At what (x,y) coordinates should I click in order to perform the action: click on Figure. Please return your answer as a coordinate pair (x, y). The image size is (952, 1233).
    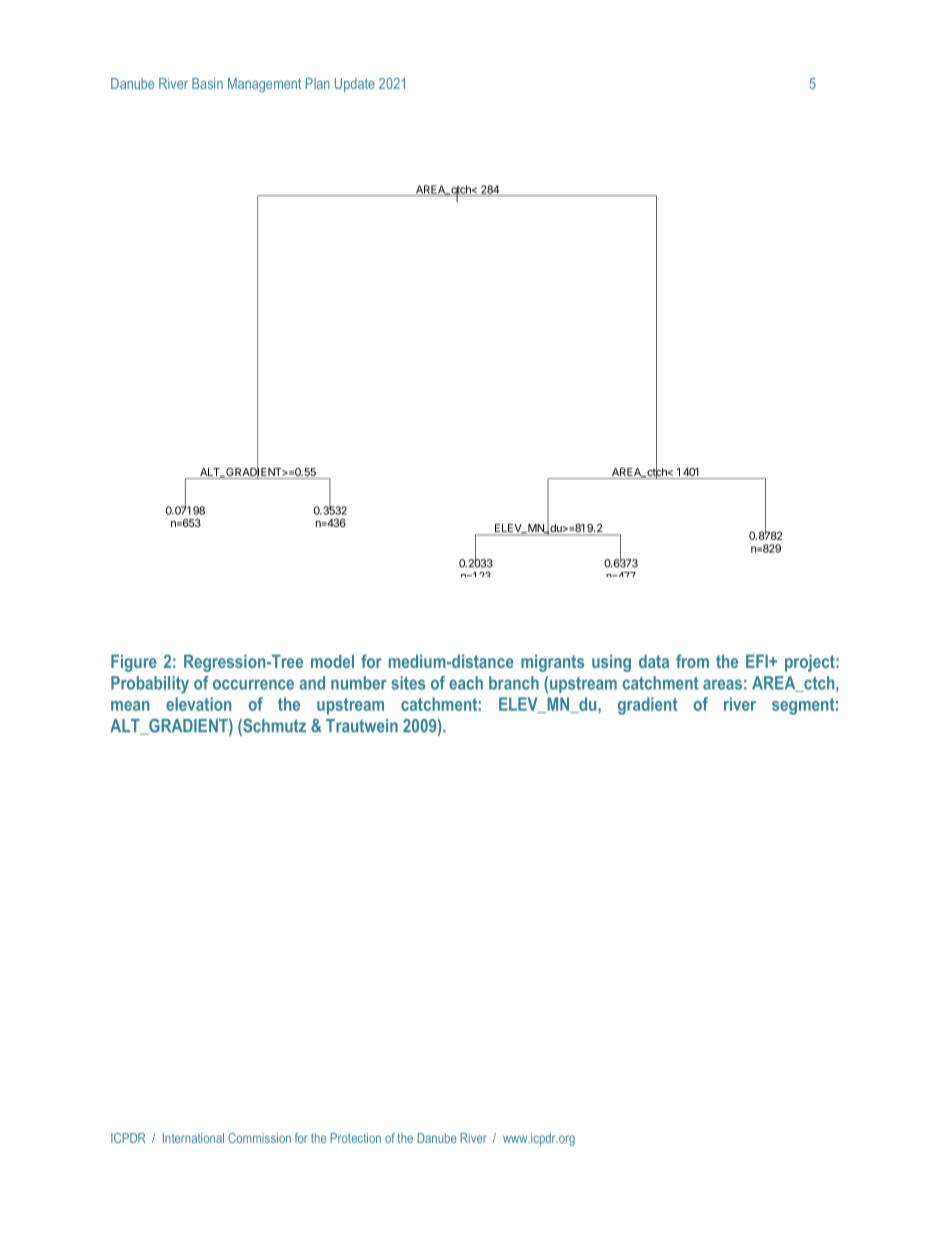
    Looking at the image, I should click on (134, 663).
